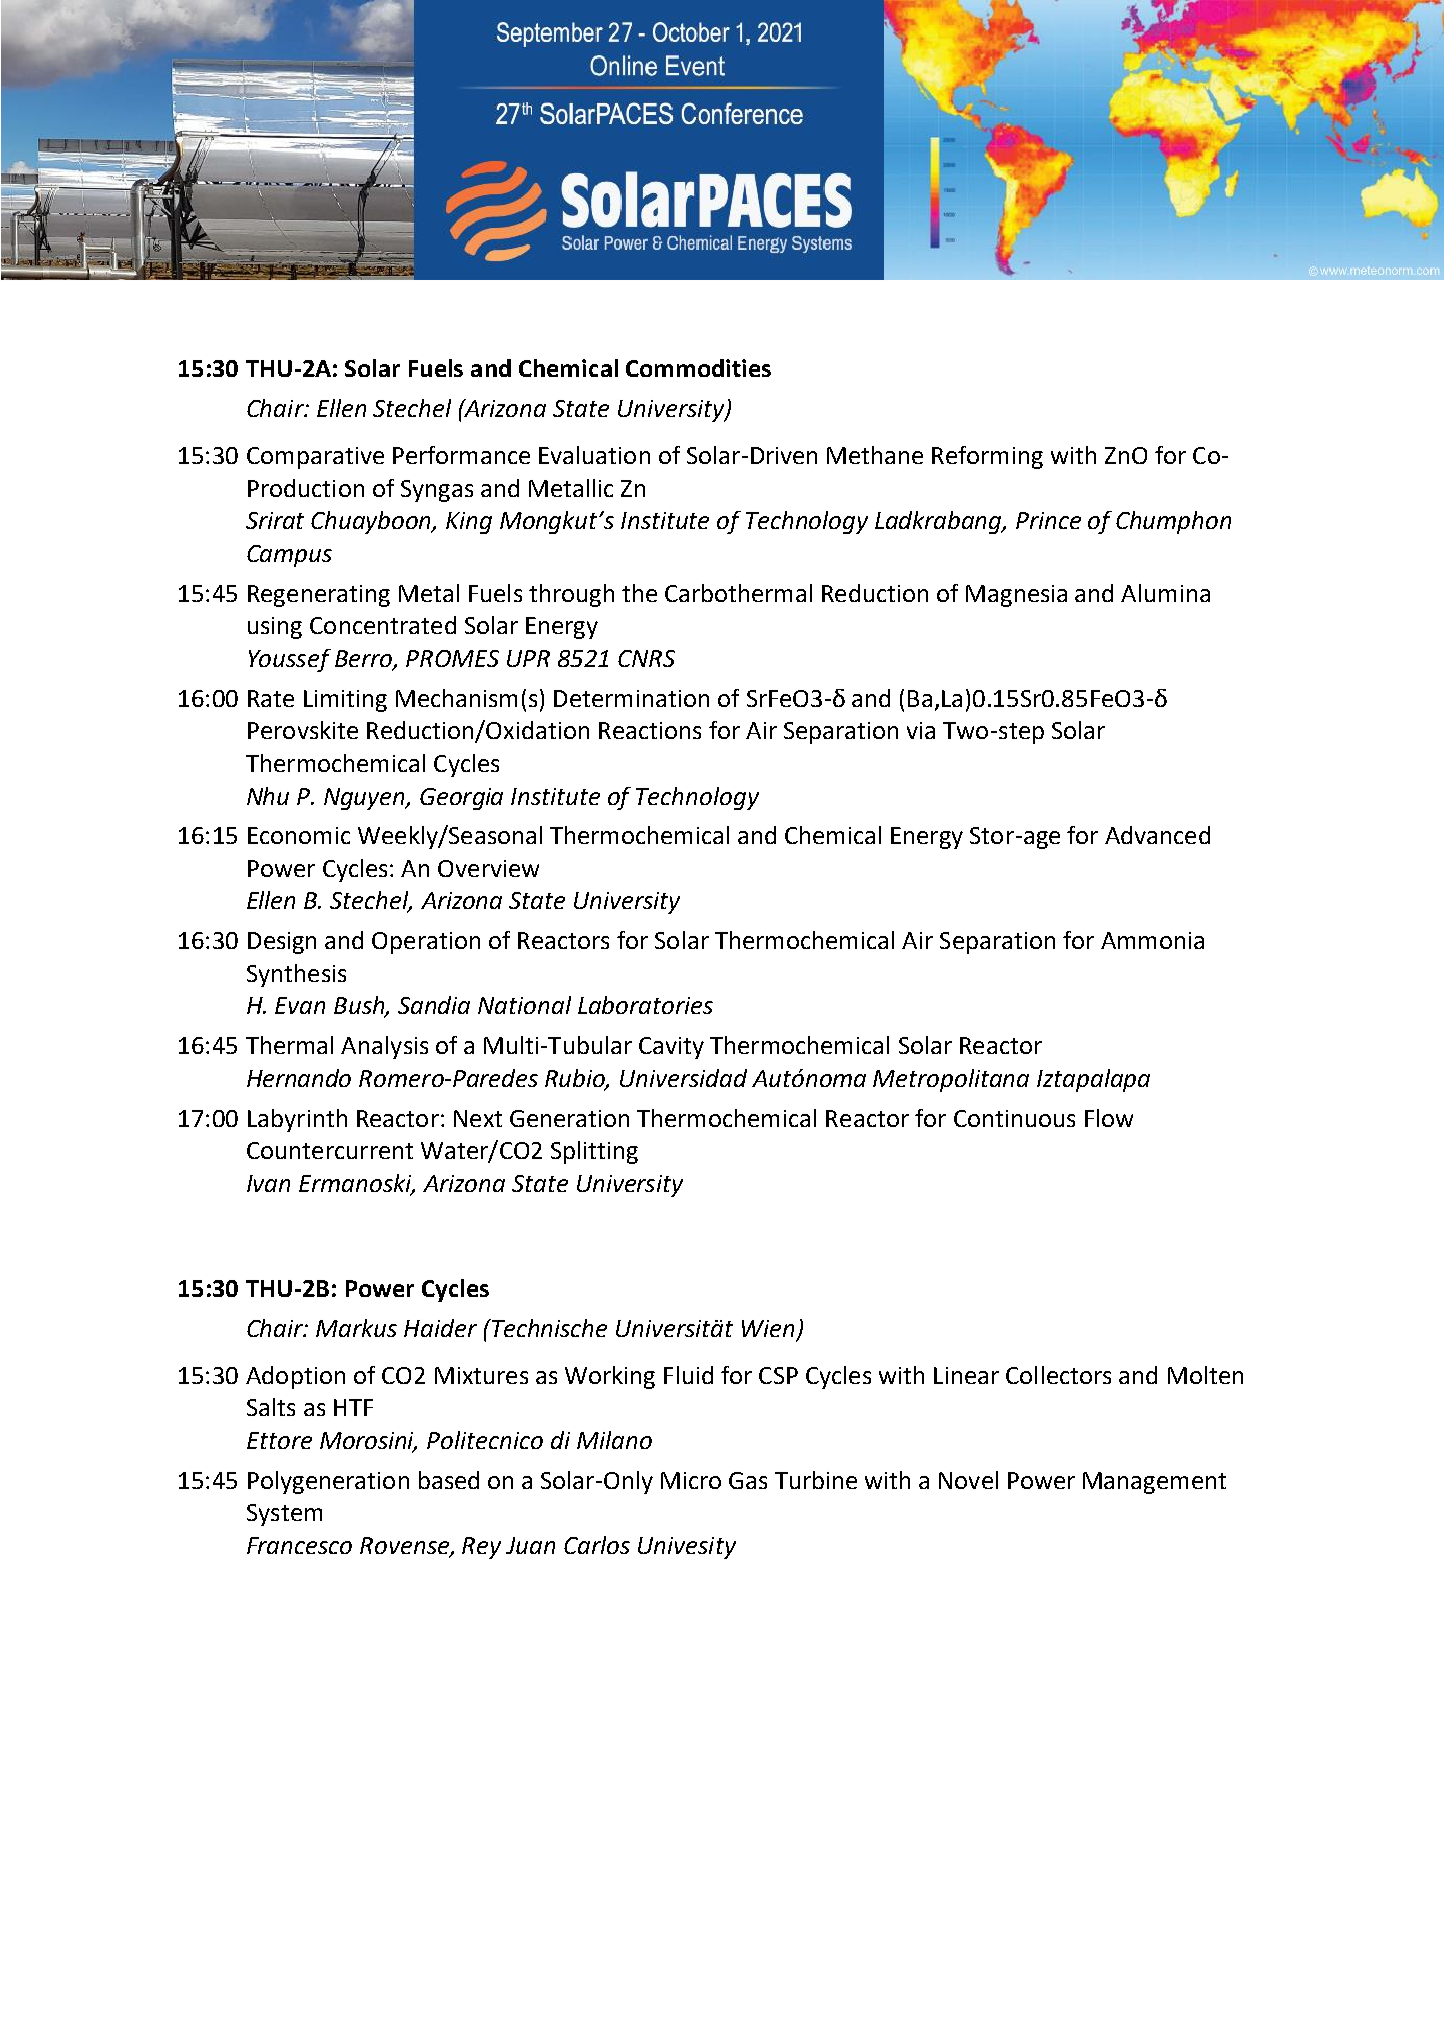 Image resolution: width=1444 pixels, height=2042 pixels. Describe the element at coordinates (691, 1480) in the page. I see `Micro` at that location.
